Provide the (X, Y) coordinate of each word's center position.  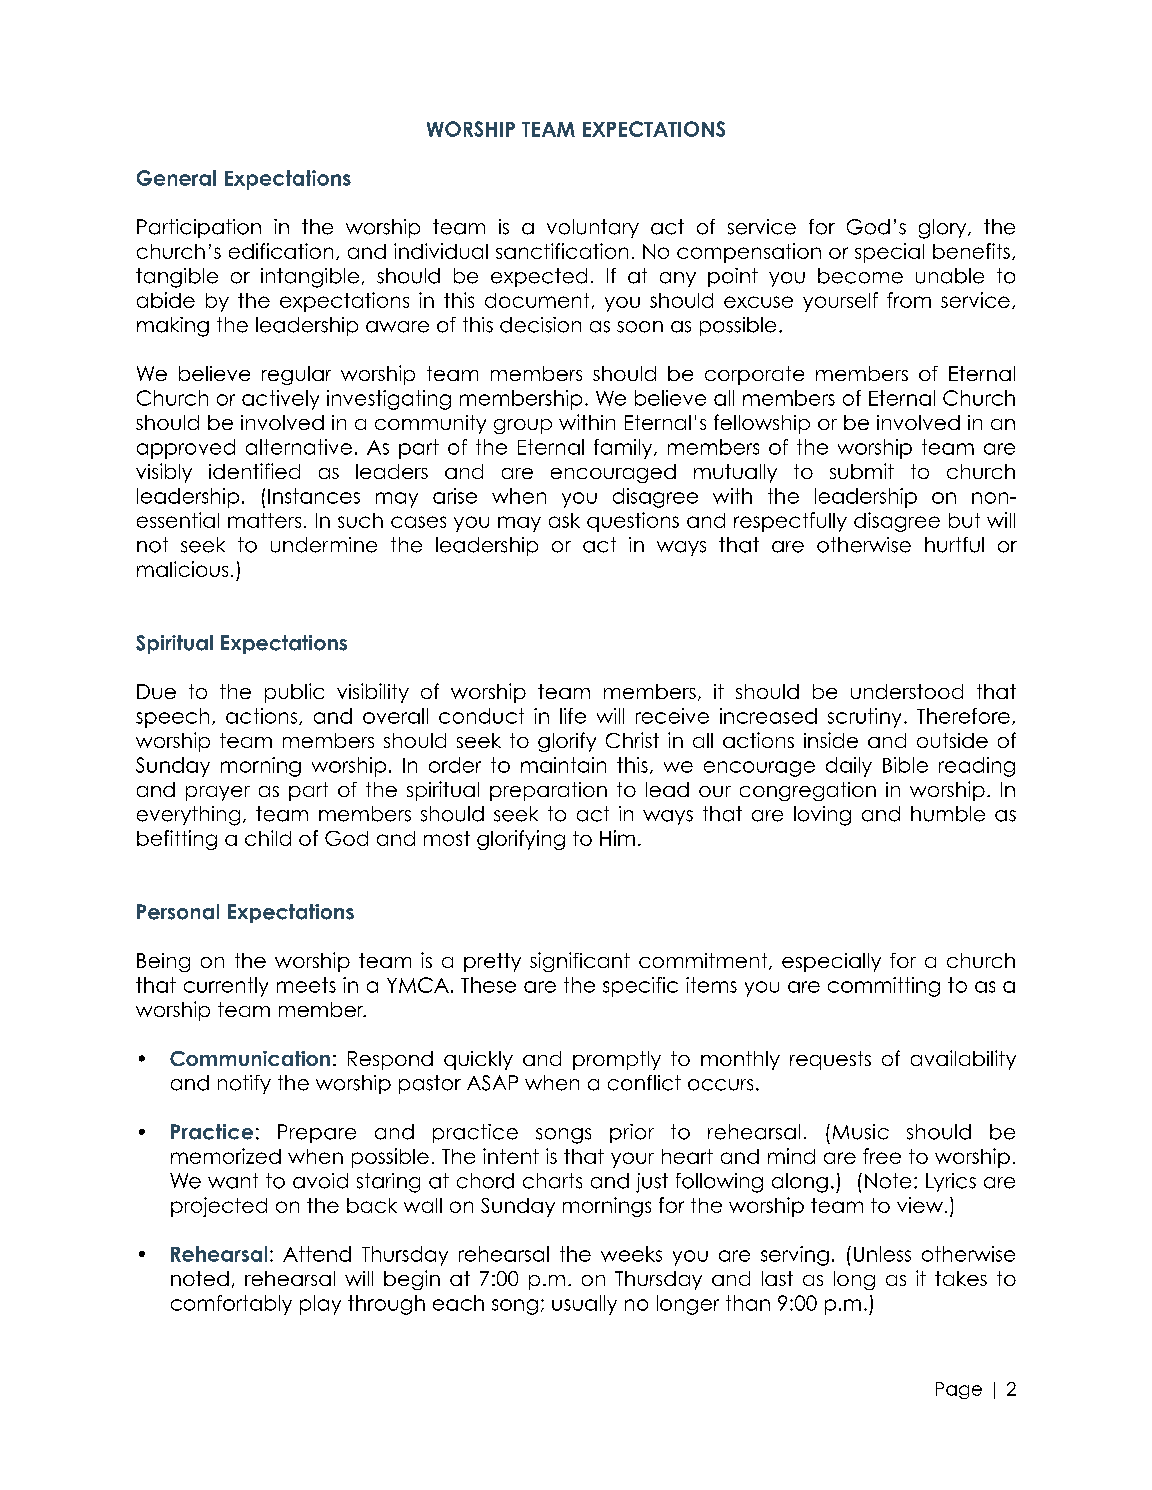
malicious (182, 569)
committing (884, 987)
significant (580, 962)
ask (564, 520)
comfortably (231, 1305)
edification (281, 251)
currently (226, 987)
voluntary (593, 228)
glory (944, 229)
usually (584, 1305)
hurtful (954, 545)
